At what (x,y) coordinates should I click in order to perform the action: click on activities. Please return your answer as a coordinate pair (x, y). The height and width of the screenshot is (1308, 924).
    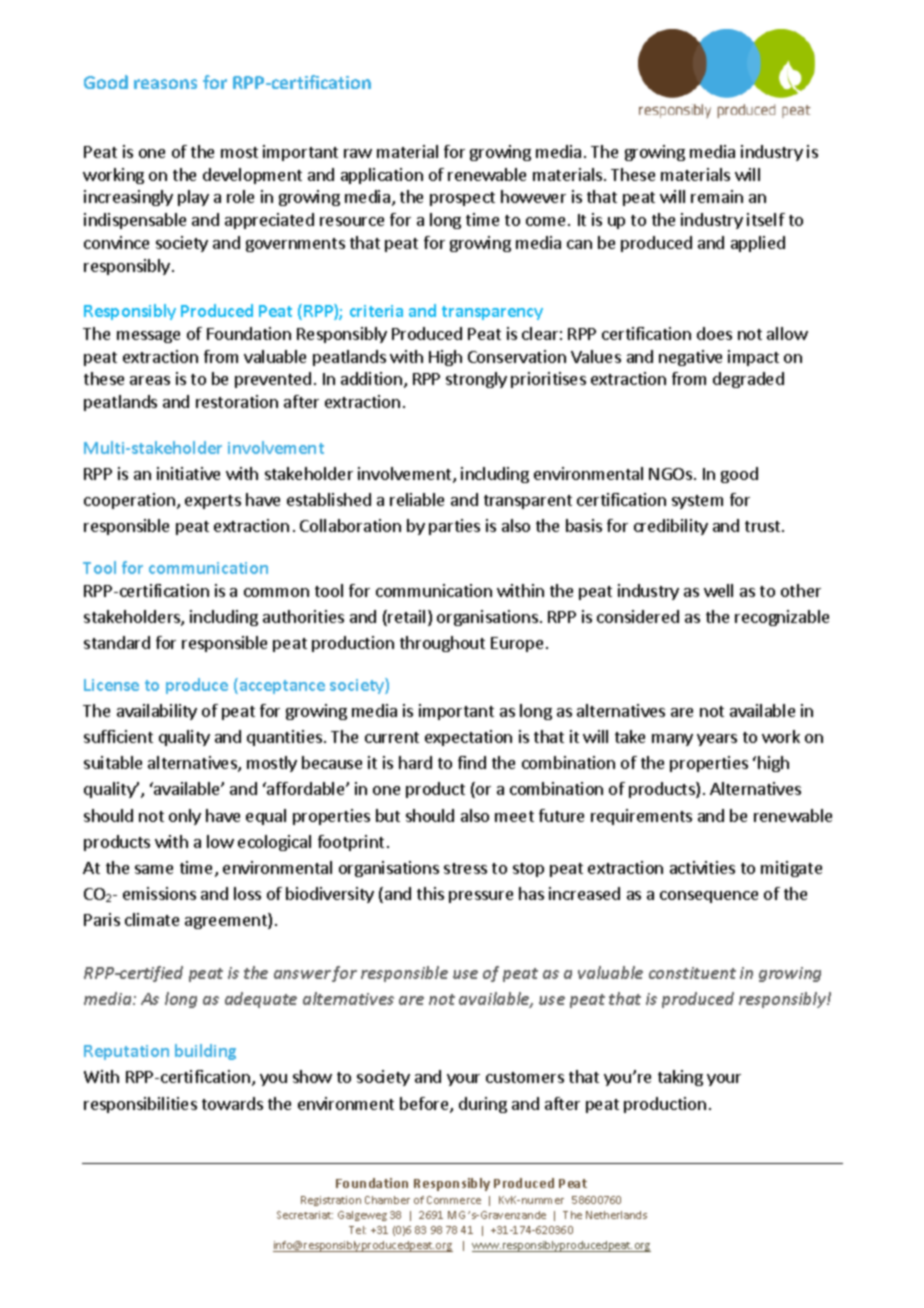
    Looking at the image, I should click on (702, 867).
